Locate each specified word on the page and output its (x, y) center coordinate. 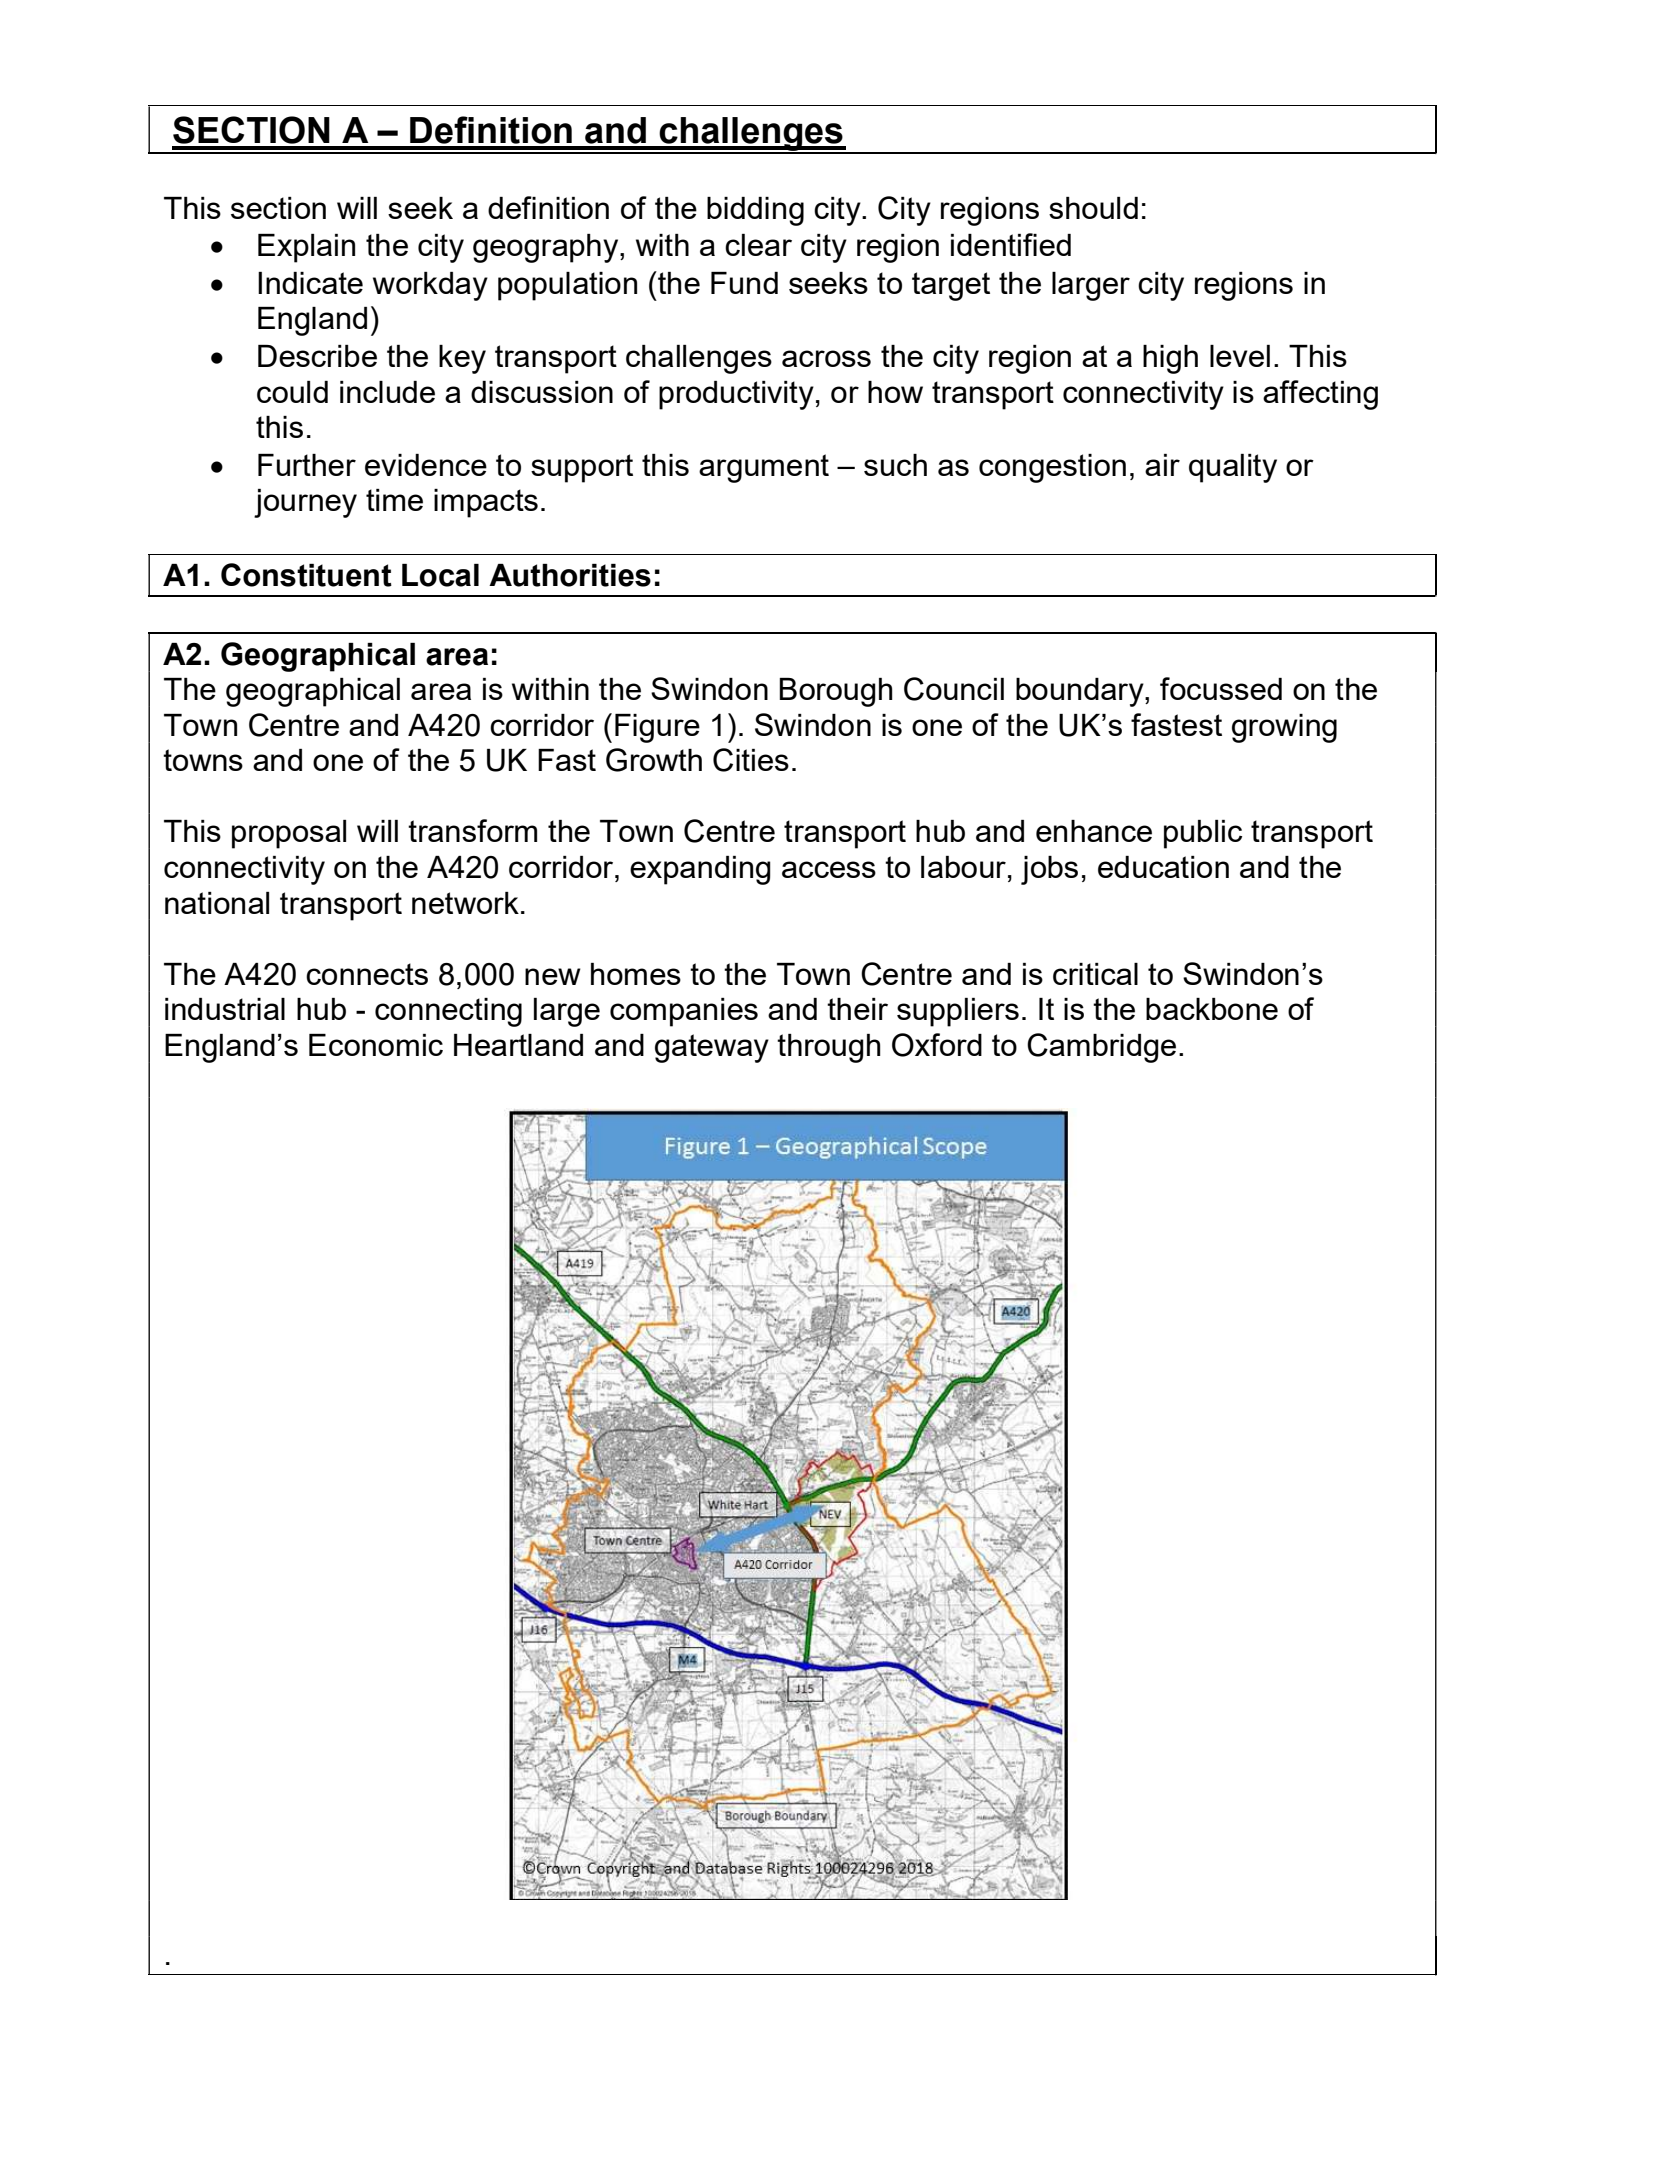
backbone (1212, 1009)
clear (758, 245)
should (1093, 208)
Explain (306, 248)
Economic (376, 1045)
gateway (712, 1048)
